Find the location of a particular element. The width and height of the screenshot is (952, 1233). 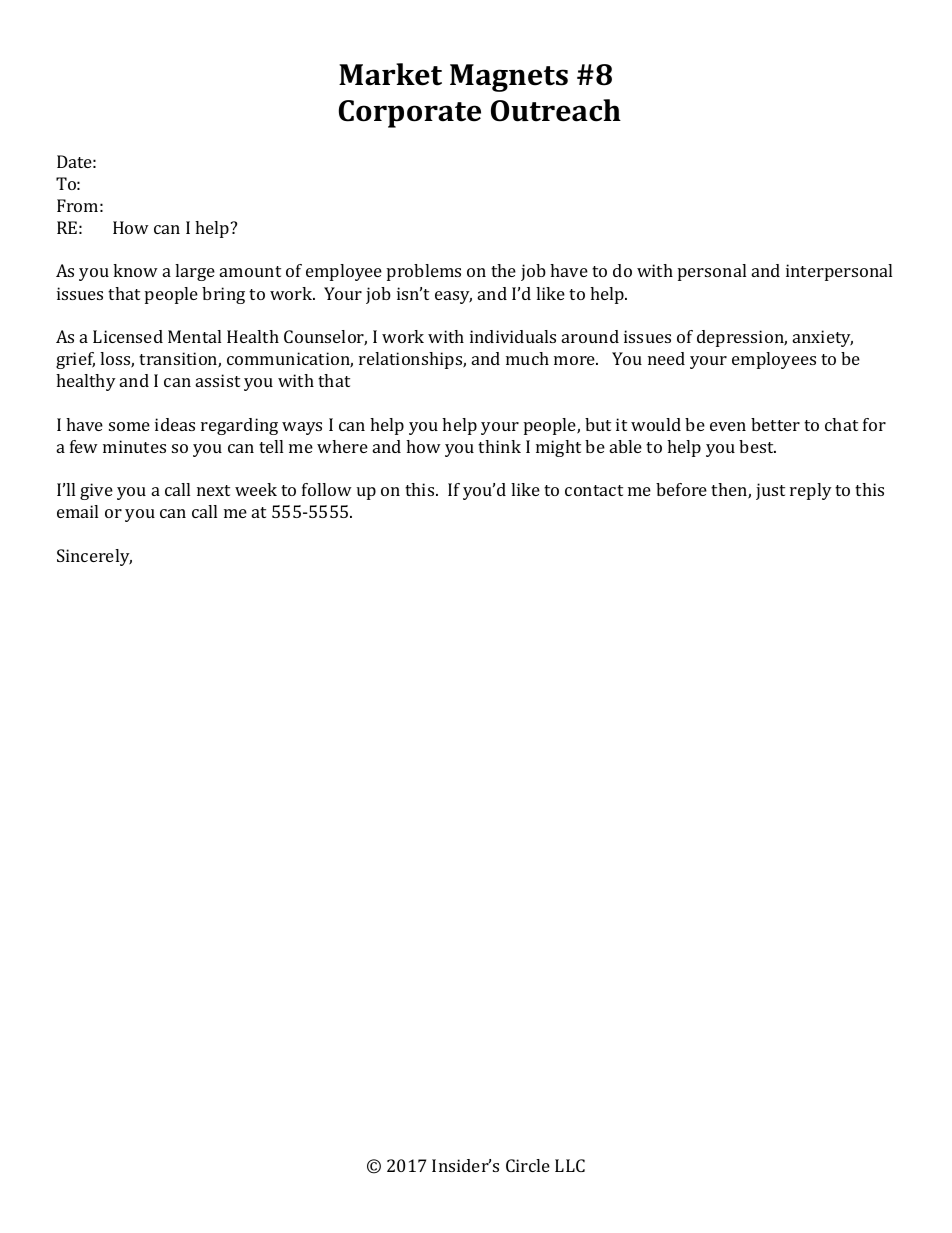

follow is located at coordinates (327, 489).
